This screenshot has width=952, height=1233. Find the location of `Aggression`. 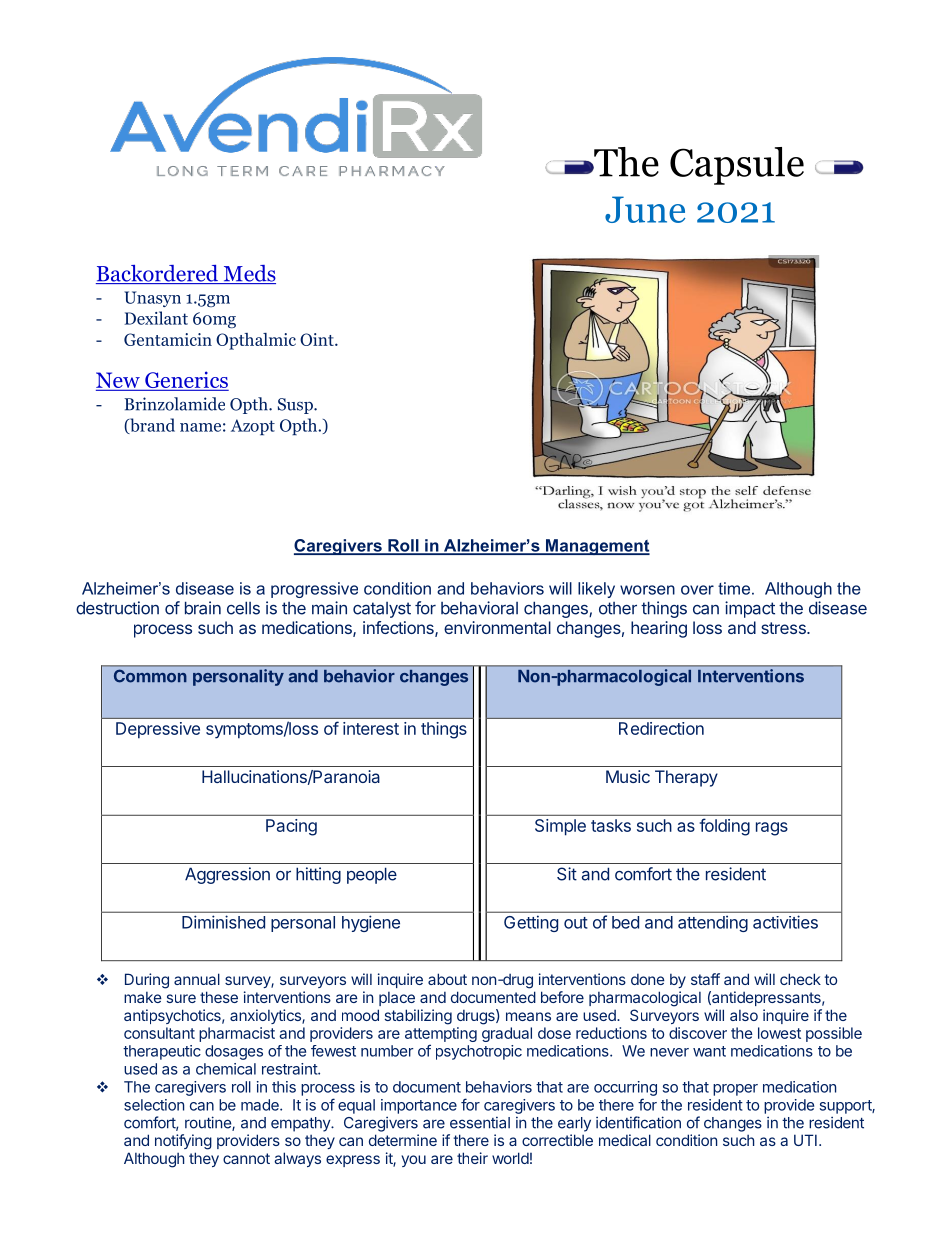

Aggression is located at coordinates (227, 875).
